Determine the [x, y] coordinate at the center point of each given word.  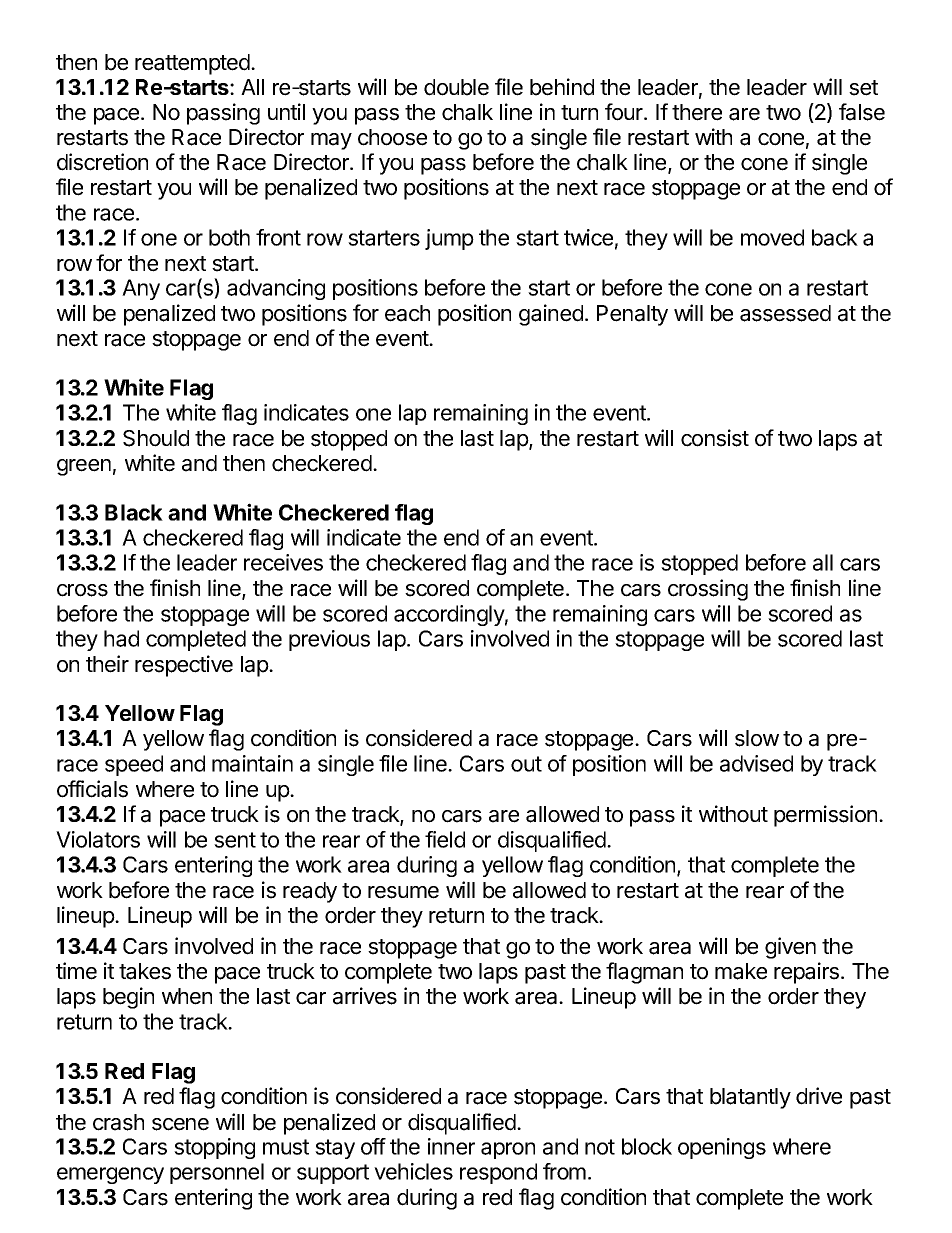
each [407, 313]
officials [92, 789]
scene [180, 1124]
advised [756, 763]
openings [722, 1148]
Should [156, 438]
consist [715, 438]
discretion [102, 162]
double [456, 87]
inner [451, 1146]
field [445, 839]
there [697, 112]
